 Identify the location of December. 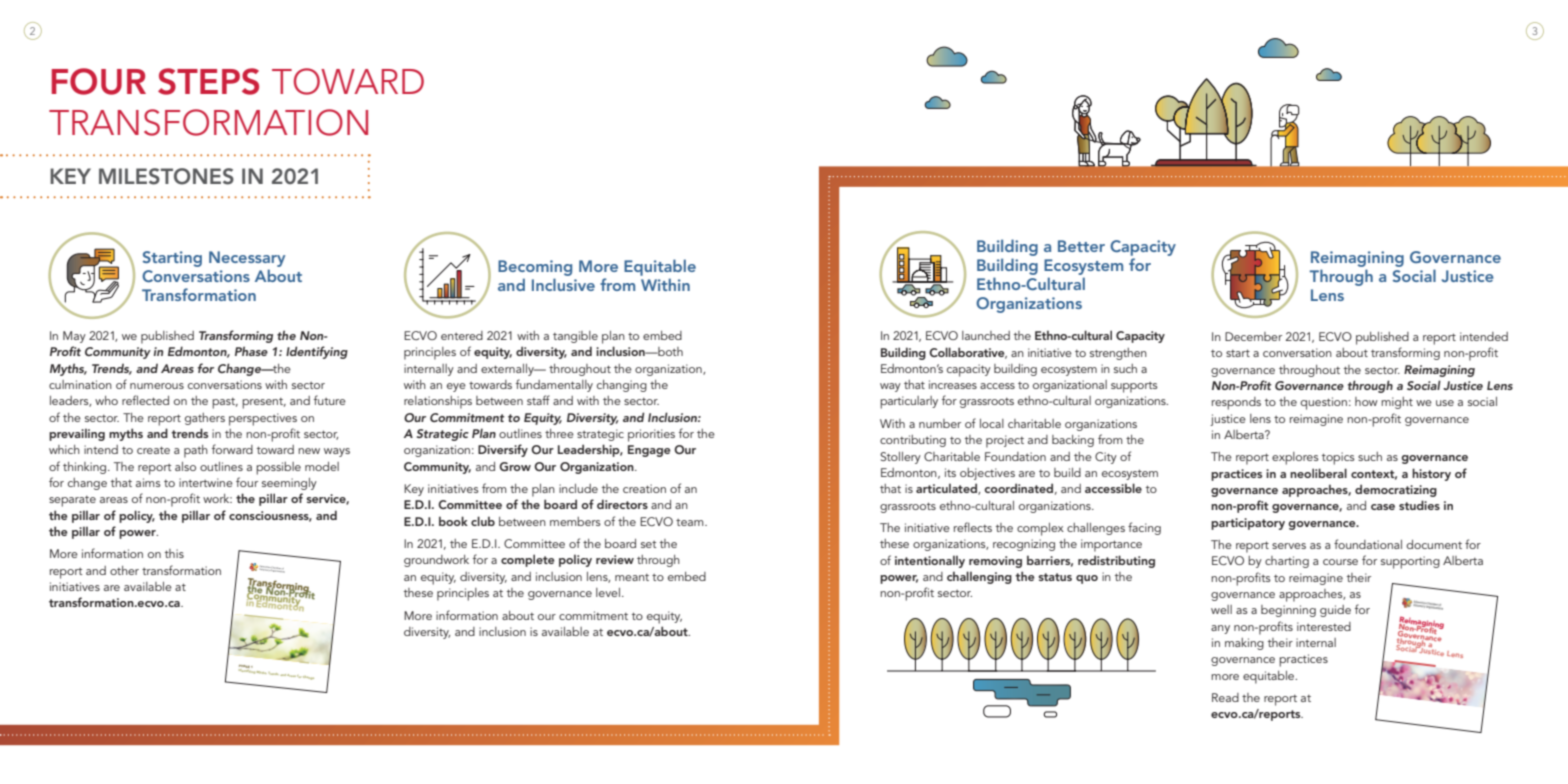
(1253, 336).
